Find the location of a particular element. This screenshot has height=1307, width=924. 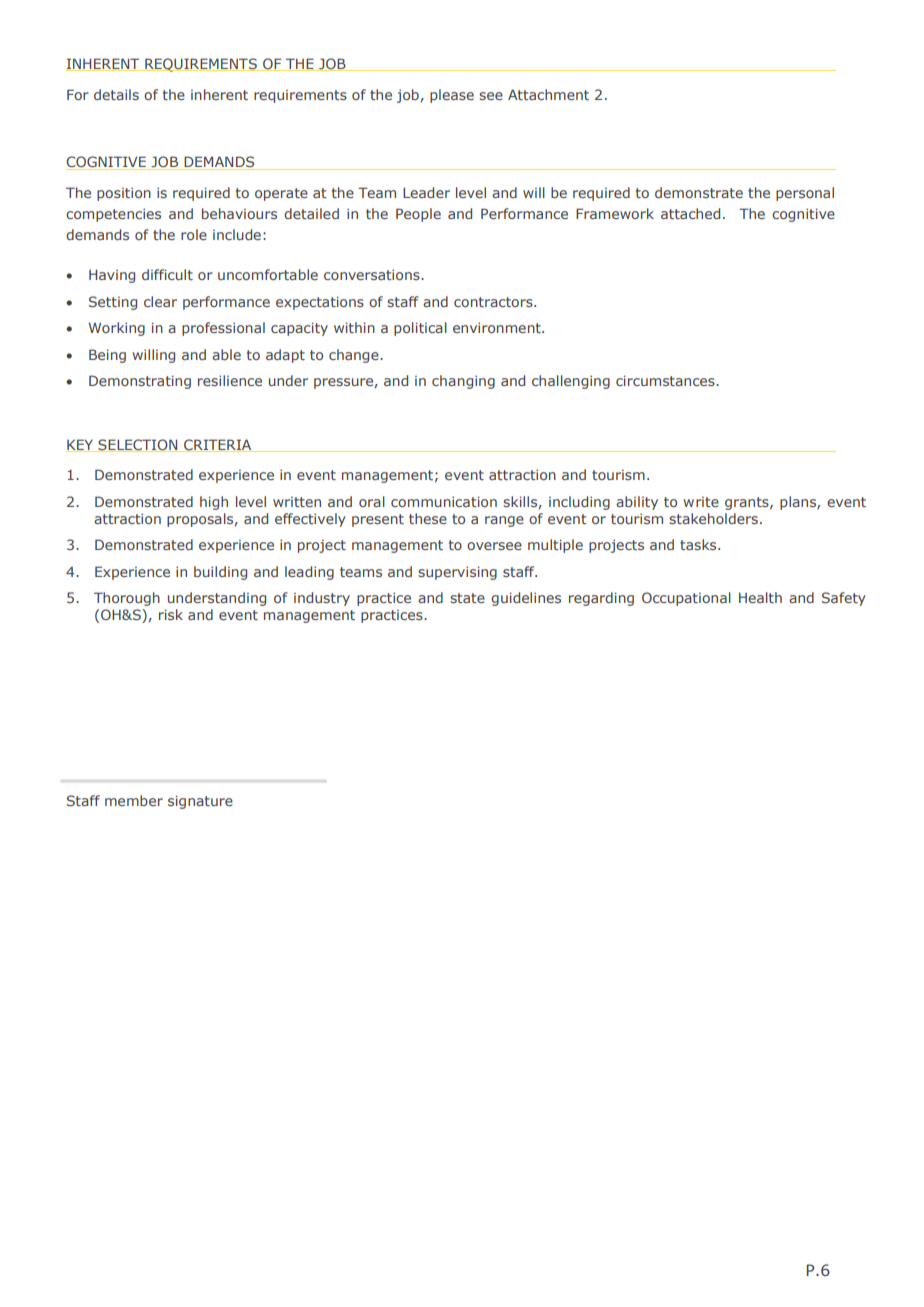

personal is located at coordinates (805, 194).
